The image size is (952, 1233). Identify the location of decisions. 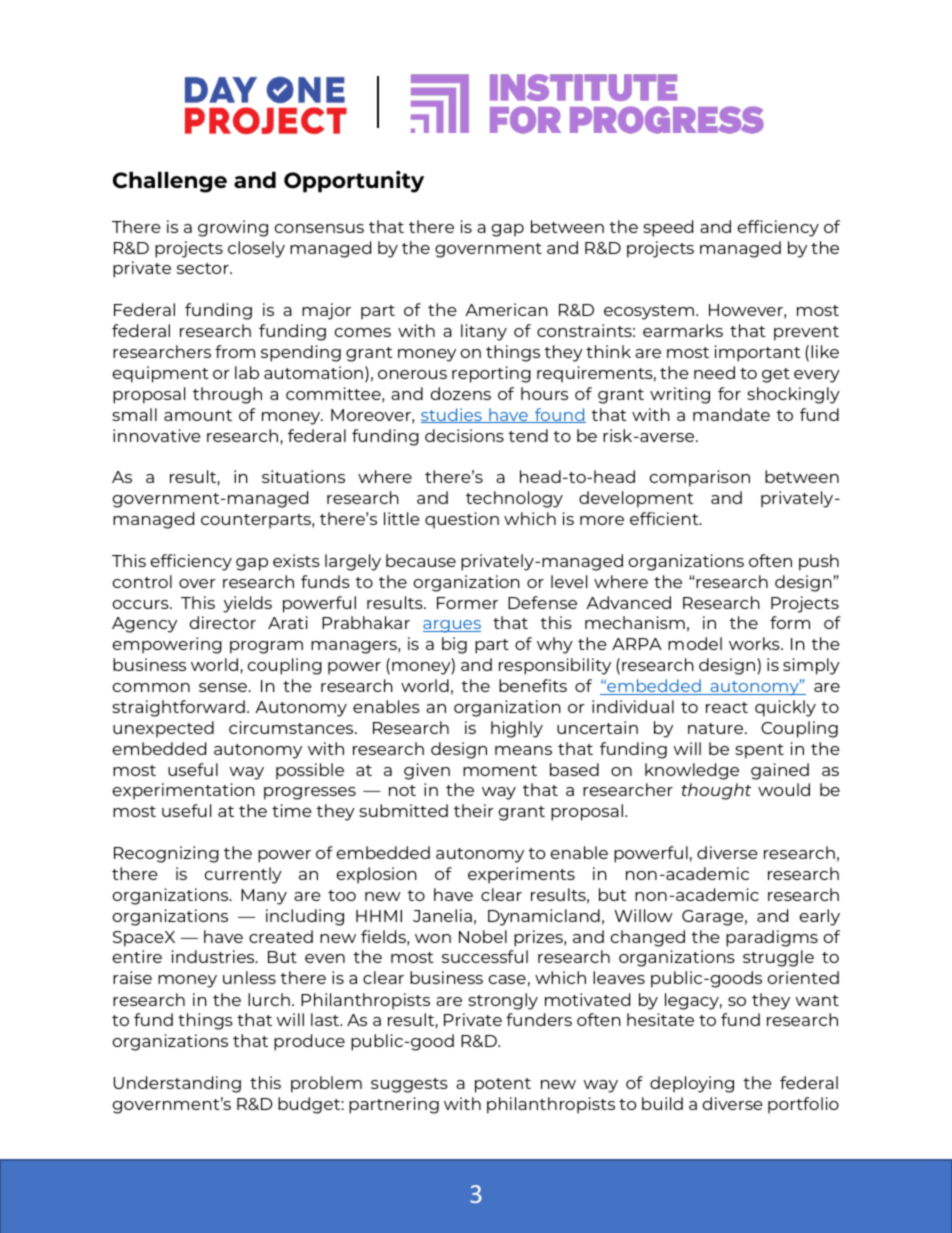
(464, 435).
